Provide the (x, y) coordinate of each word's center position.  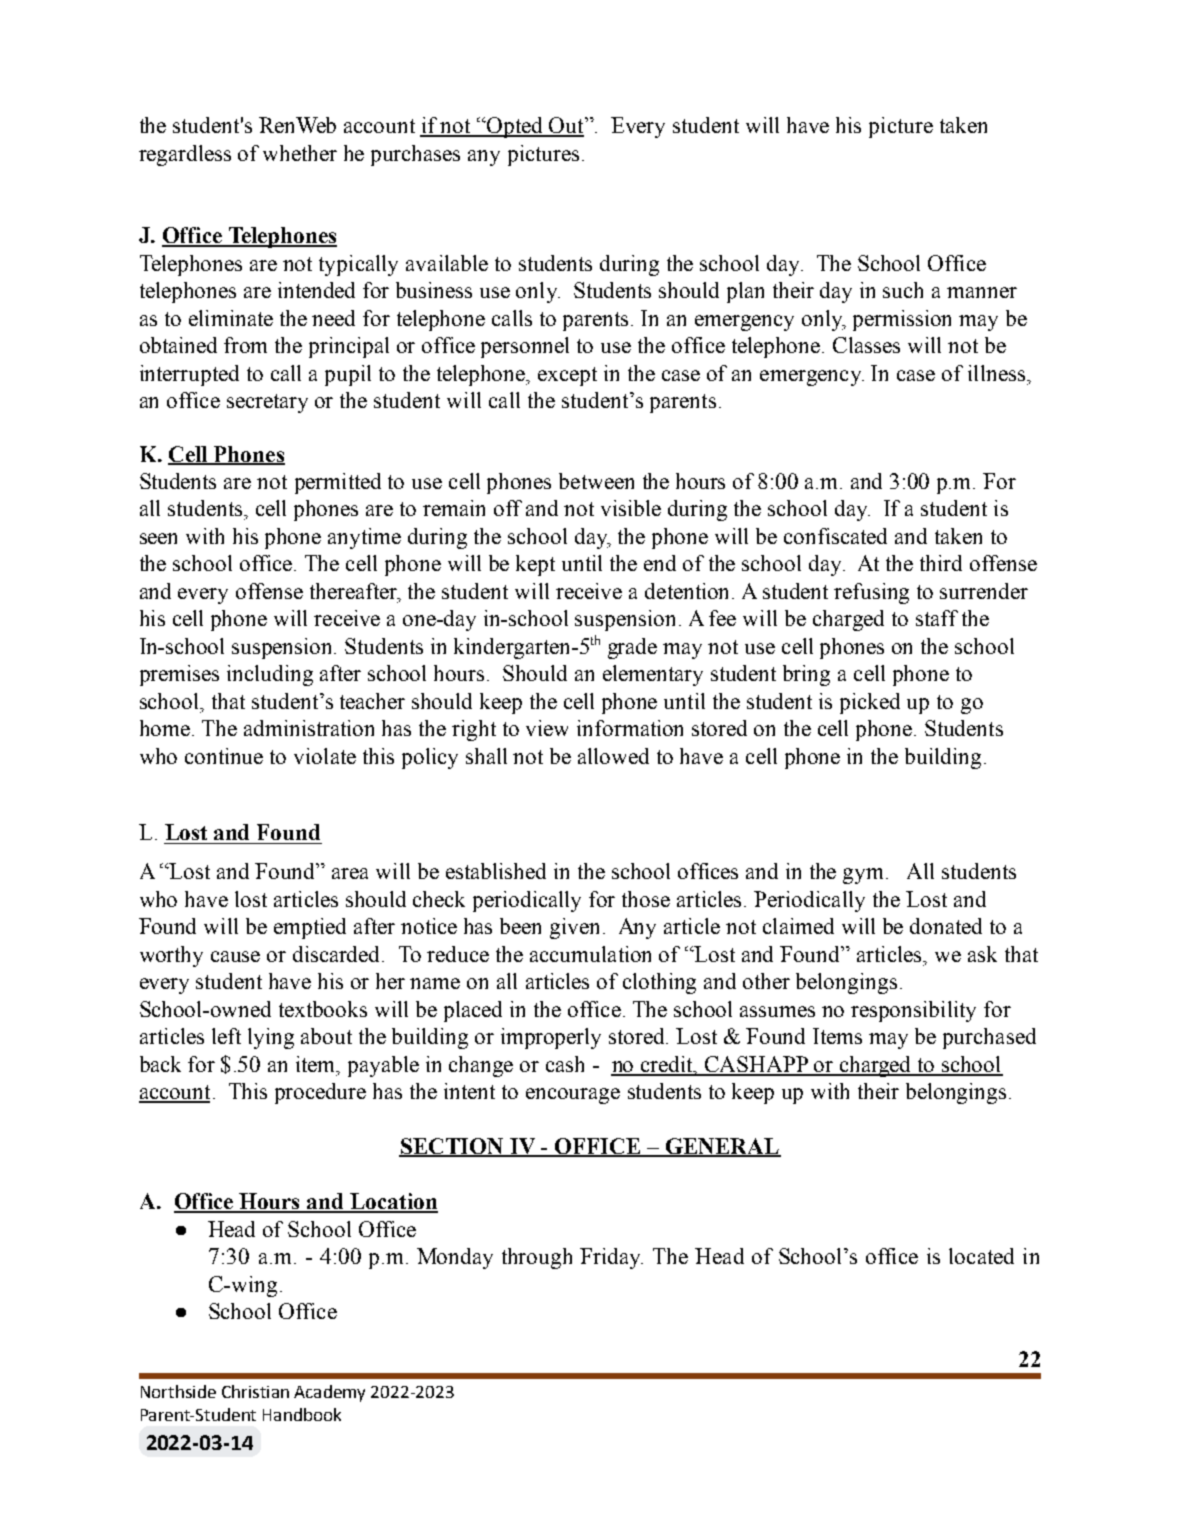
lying (271, 1038)
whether (300, 153)
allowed (613, 756)
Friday (611, 1258)
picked (870, 703)
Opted (515, 127)
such (903, 290)
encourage (573, 1096)
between (596, 481)
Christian (255, 1391)
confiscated (835, 536)
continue (224, 756)
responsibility (913, 1011)
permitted (338, 483)
